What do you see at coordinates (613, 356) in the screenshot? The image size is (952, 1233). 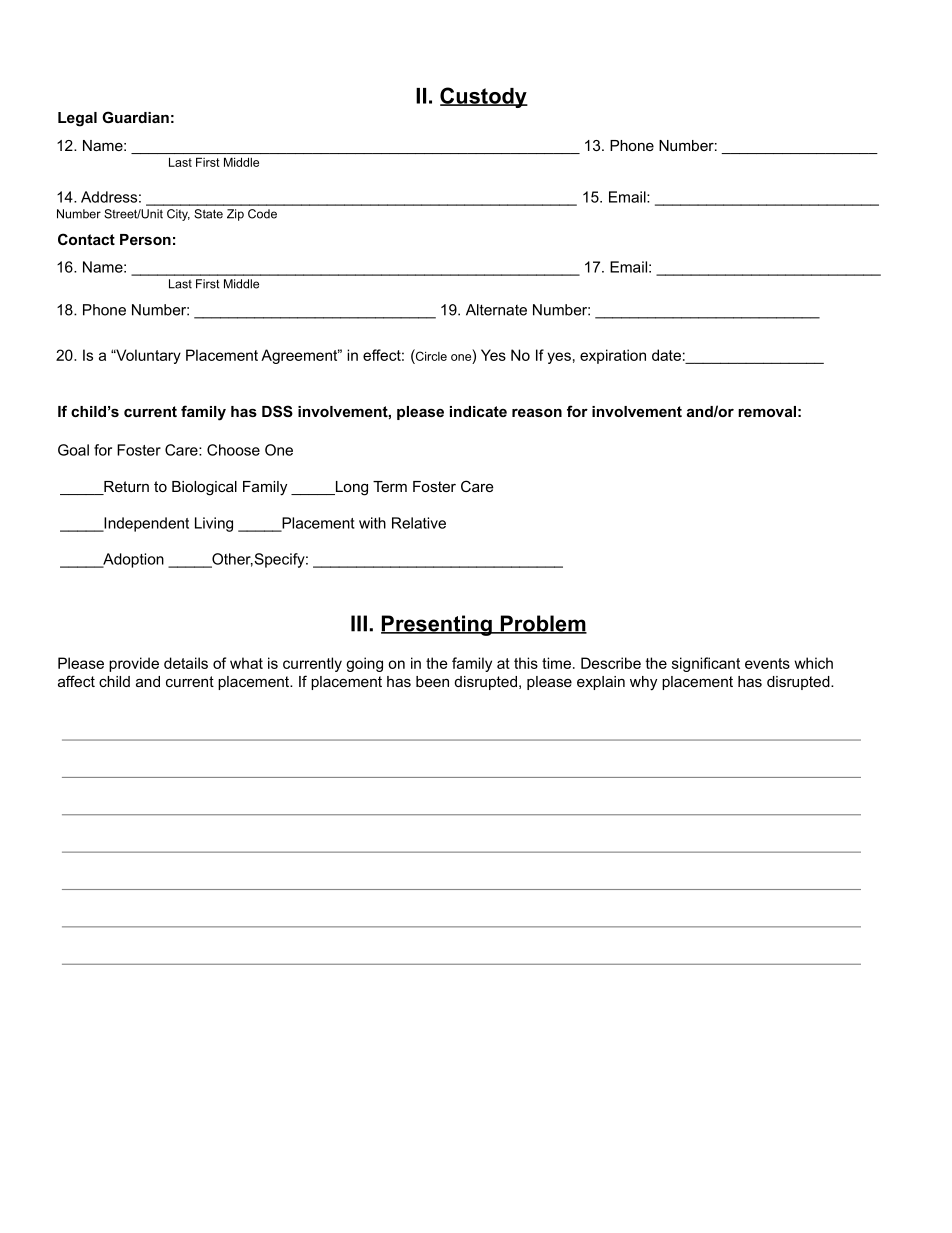 I see `expiration` at bounding box center [613, 356].
